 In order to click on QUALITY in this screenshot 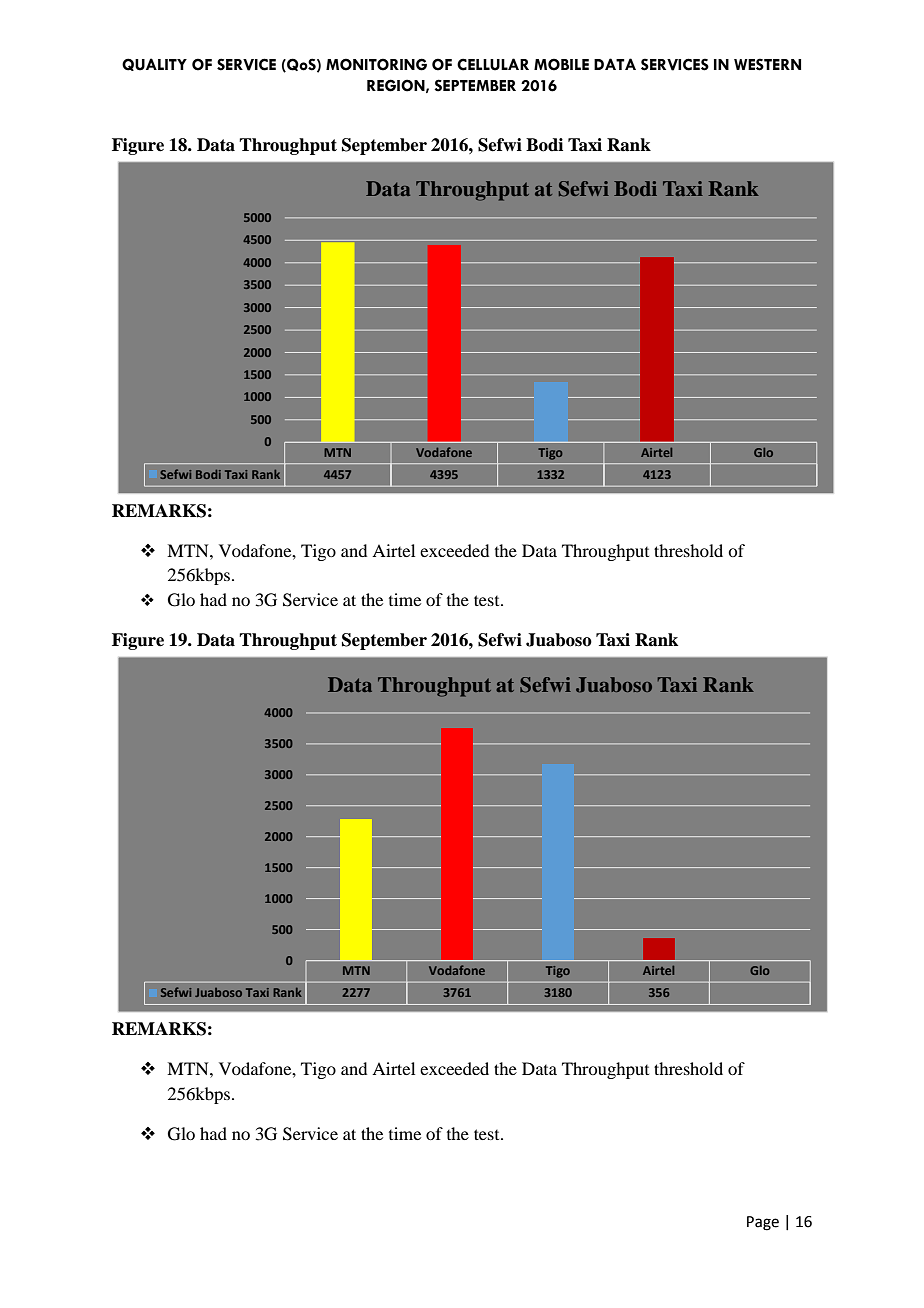, I will do `click(154, 64)`.
